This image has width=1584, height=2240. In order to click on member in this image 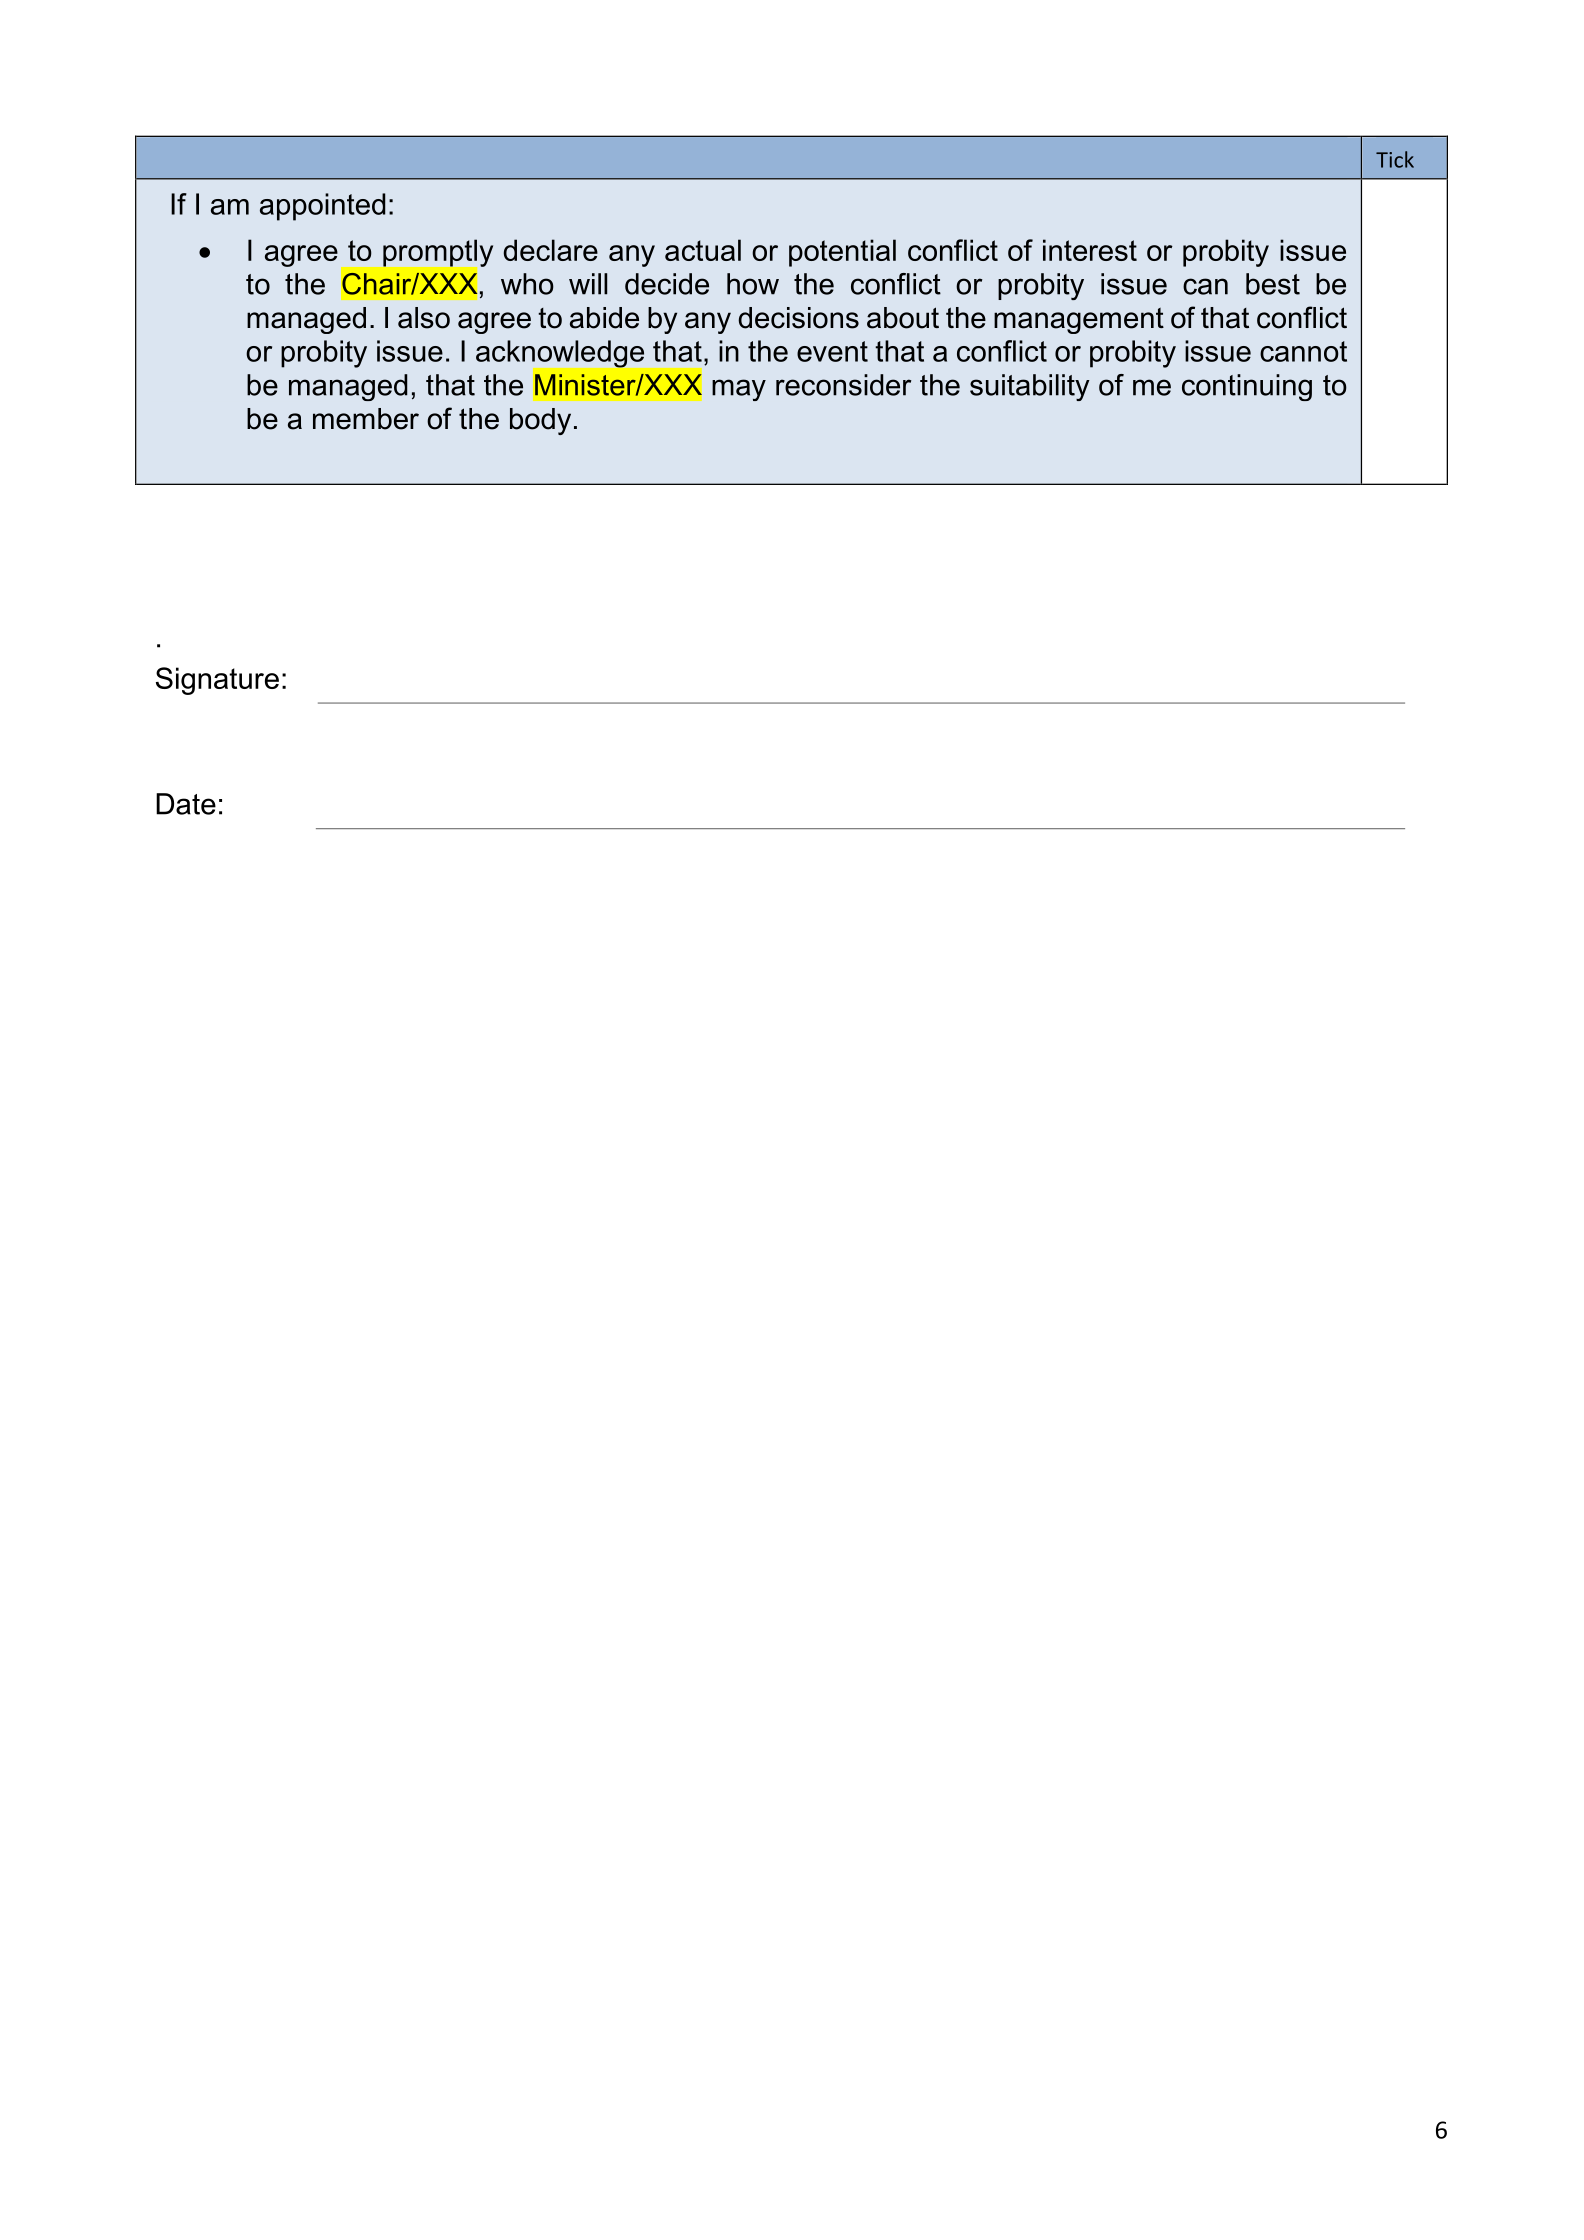, I will do `click(366, 419)`.
